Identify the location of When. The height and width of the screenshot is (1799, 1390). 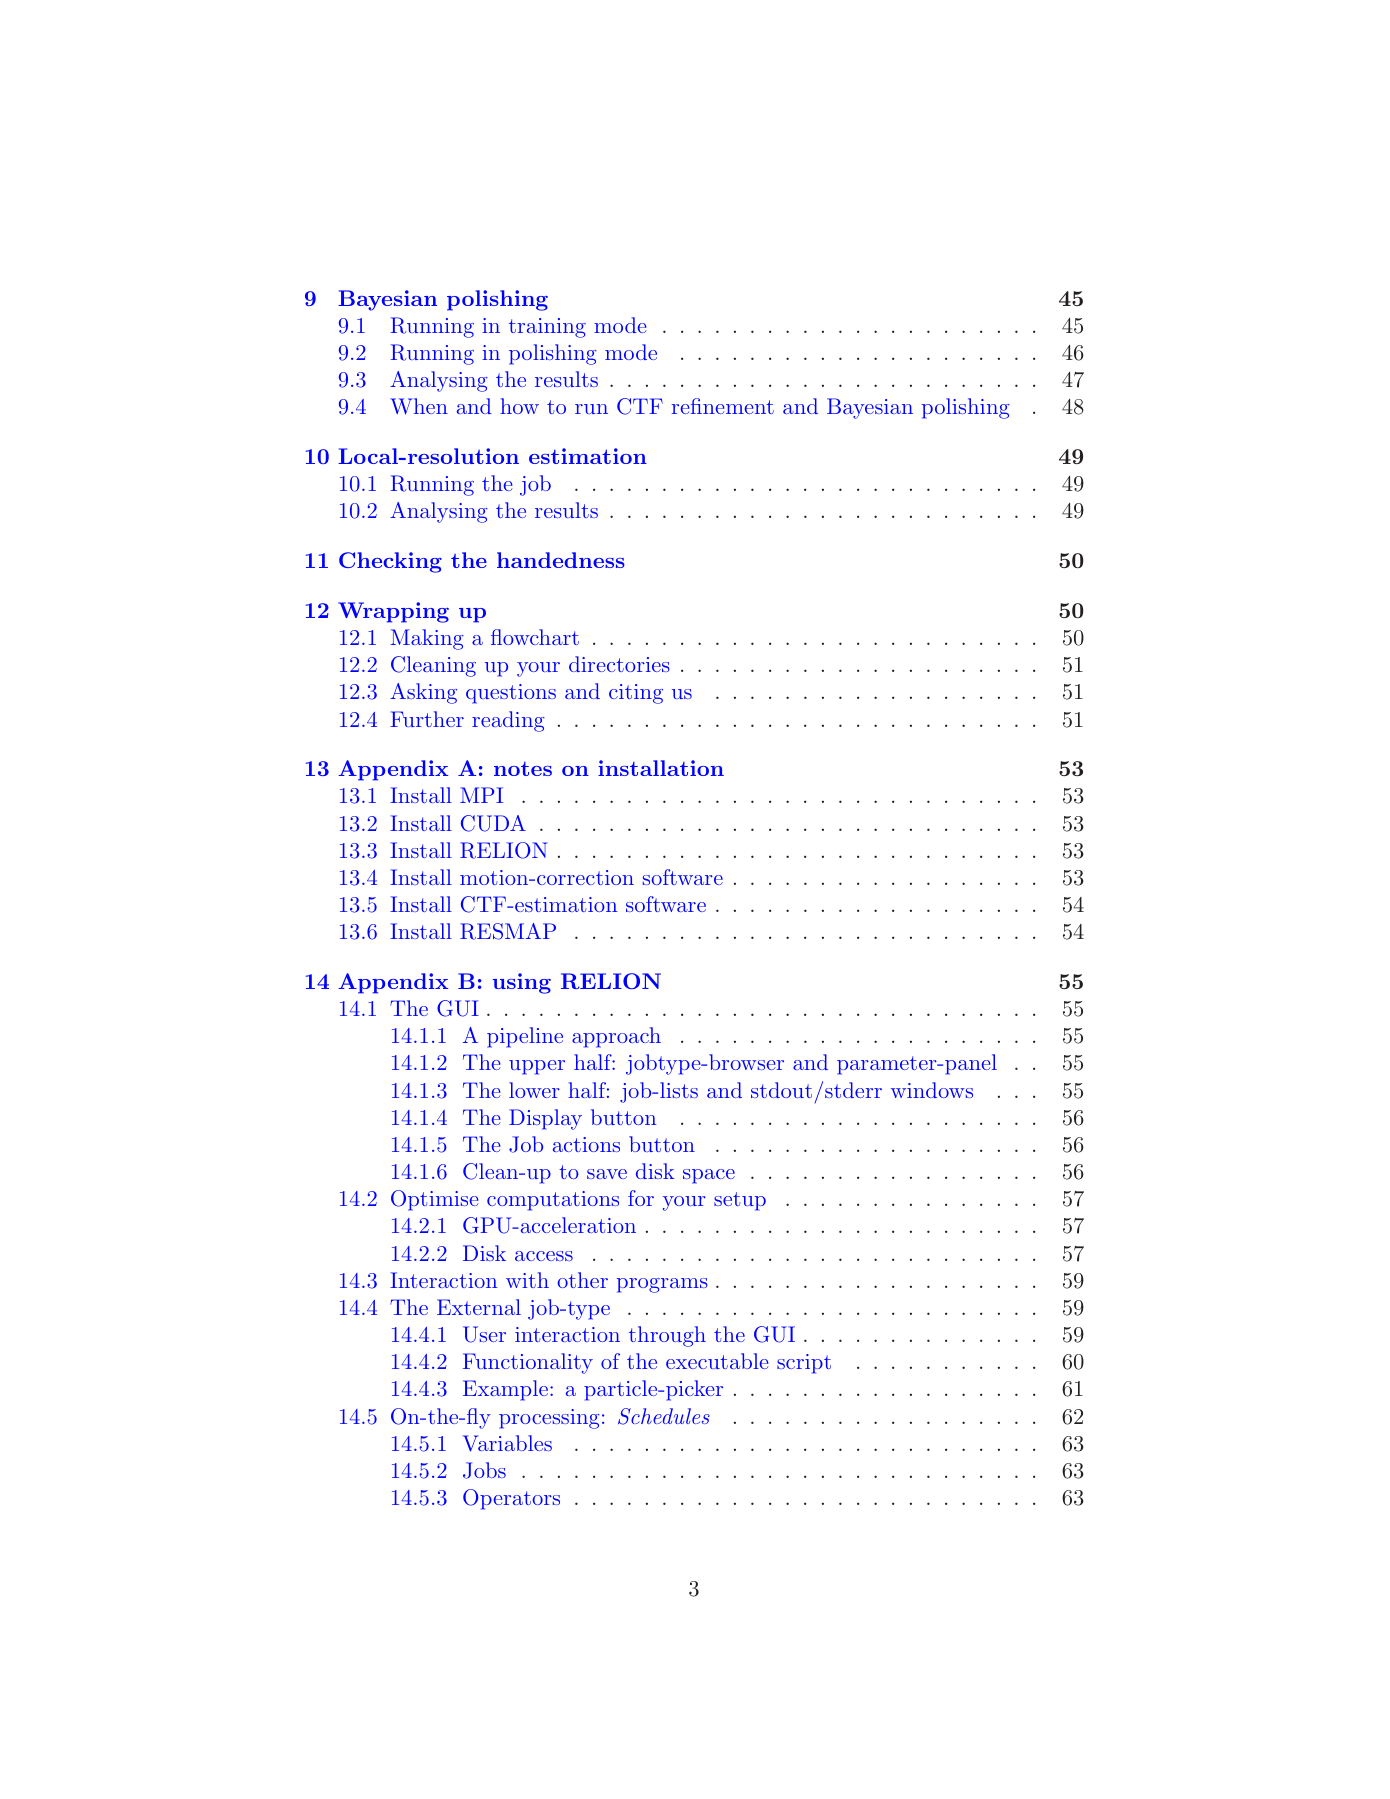
(419, 406).
